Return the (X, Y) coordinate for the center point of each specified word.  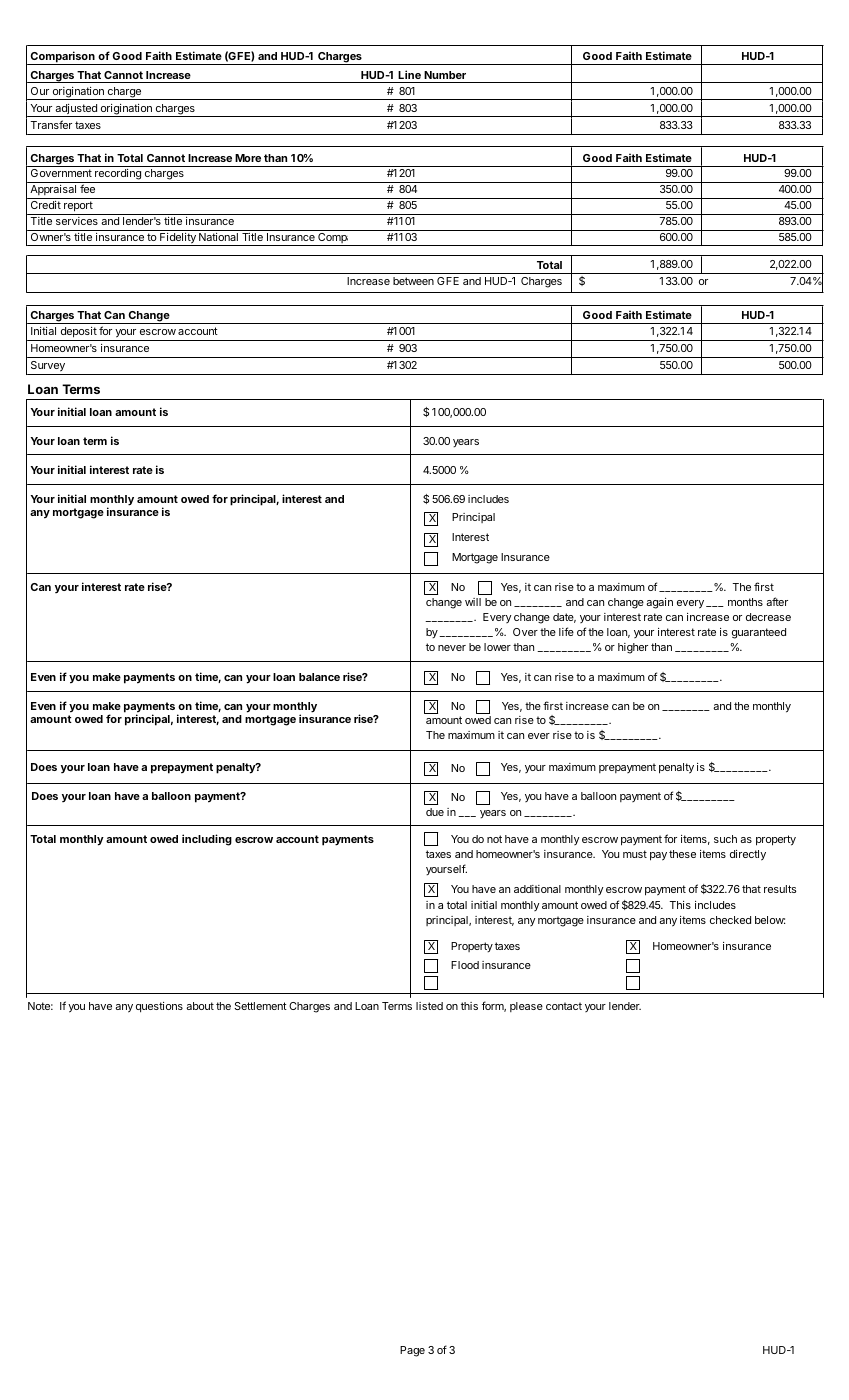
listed (429, 1006)
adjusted (76, 110)
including (207, 840)
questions (159, 1007)
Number (445, 75)
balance (319, 677)
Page (412, 1351)
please (526, 1007)
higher (633, 648)
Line (409, 74)
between (413, 281)
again (659, 603)
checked (730, 920)
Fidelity (178, 239)
